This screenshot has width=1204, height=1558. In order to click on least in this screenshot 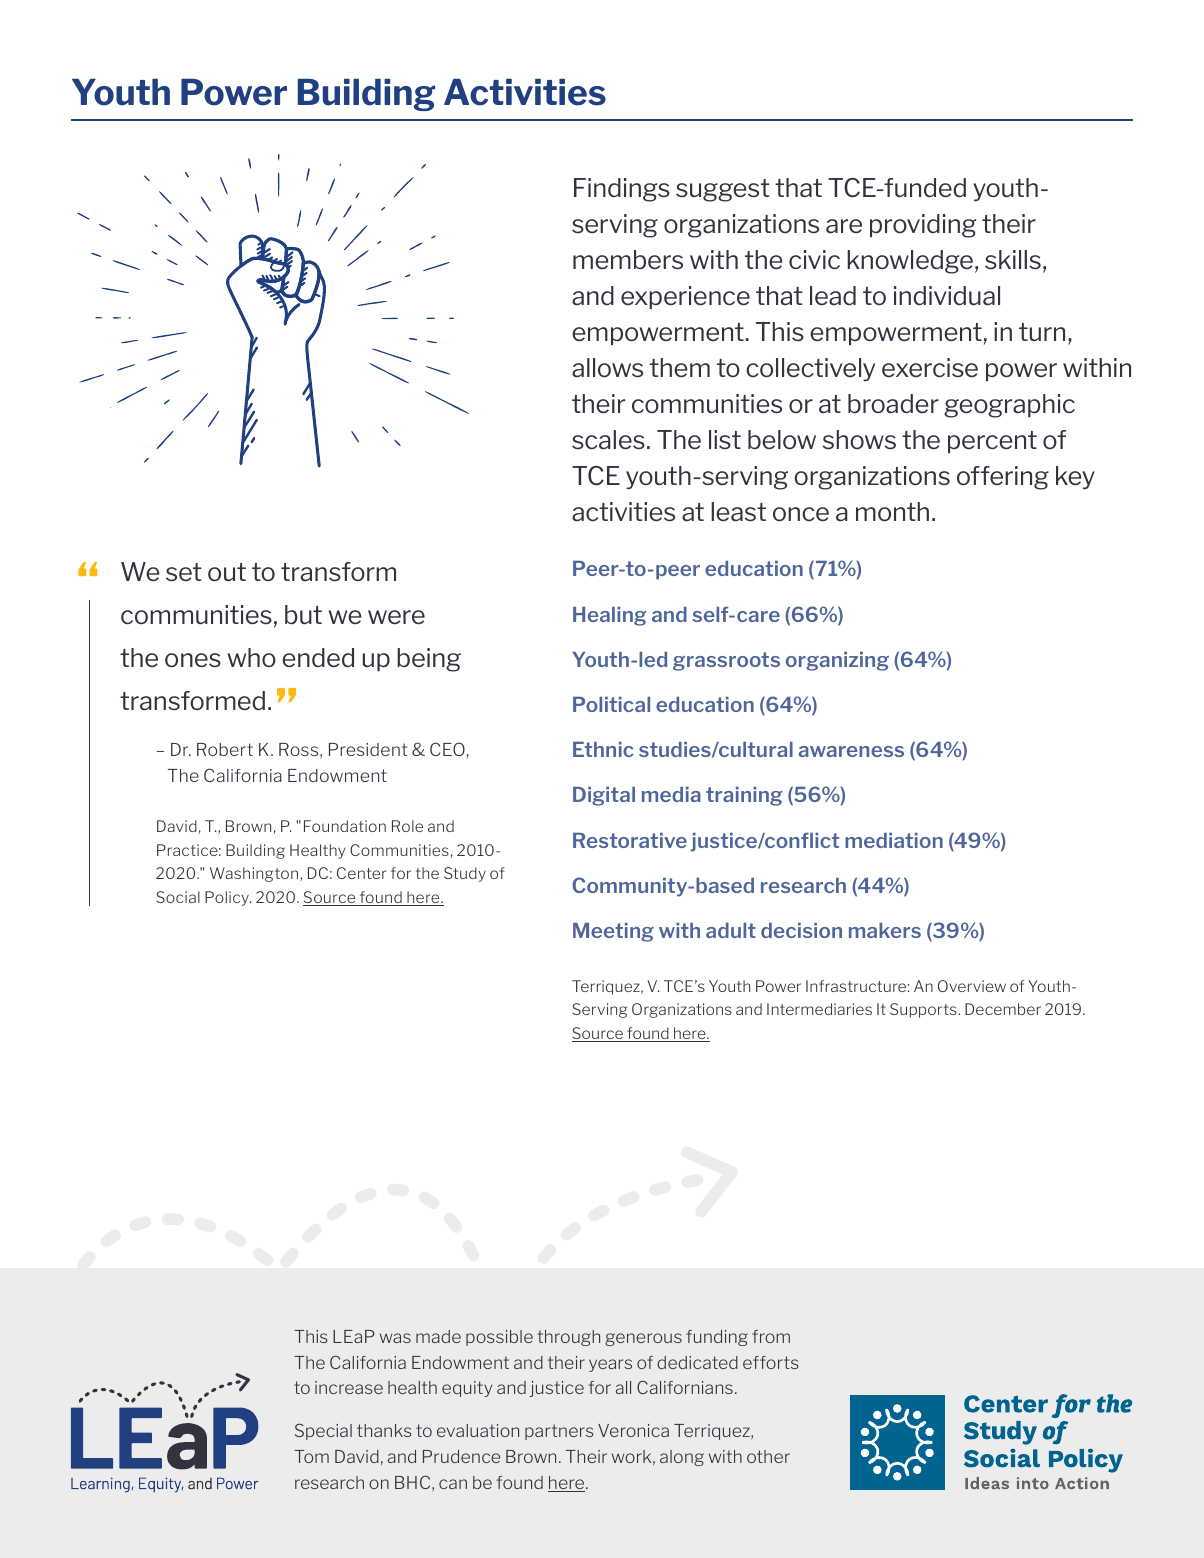, I will do `click(738, 512)`.
